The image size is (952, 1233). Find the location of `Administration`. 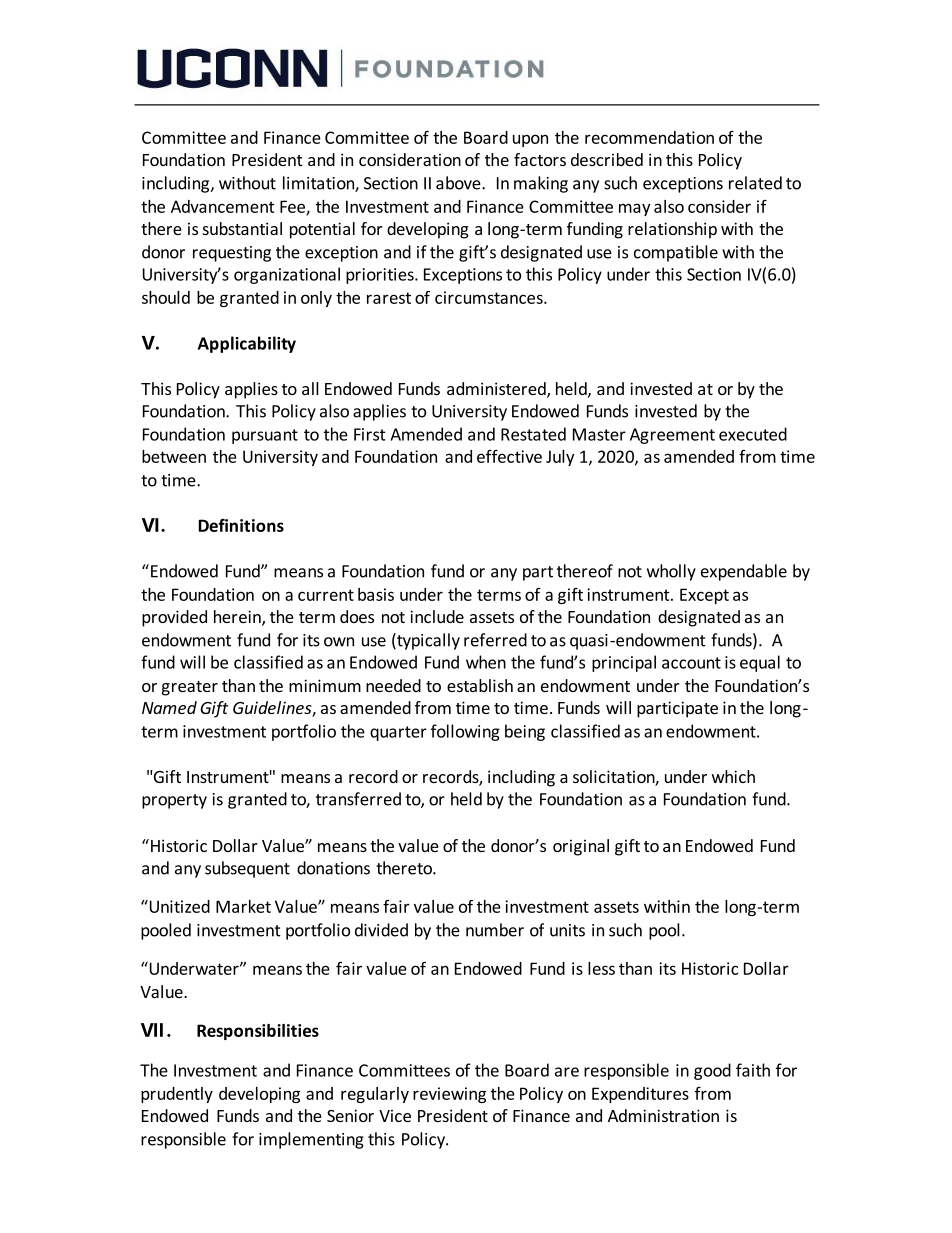

Administration is located at coordinates (663, 1115).
